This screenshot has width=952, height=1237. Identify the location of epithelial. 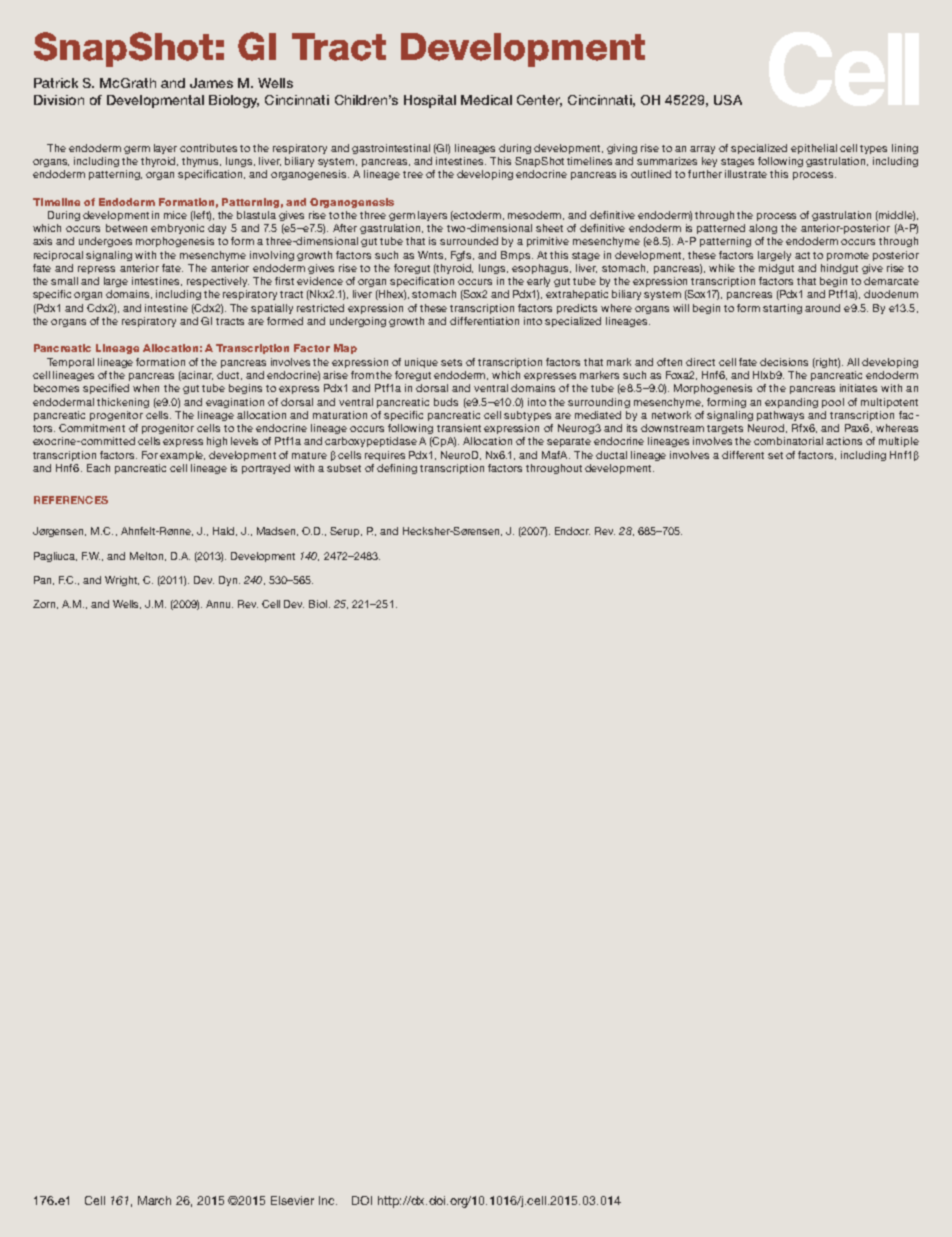
(814, 149).
